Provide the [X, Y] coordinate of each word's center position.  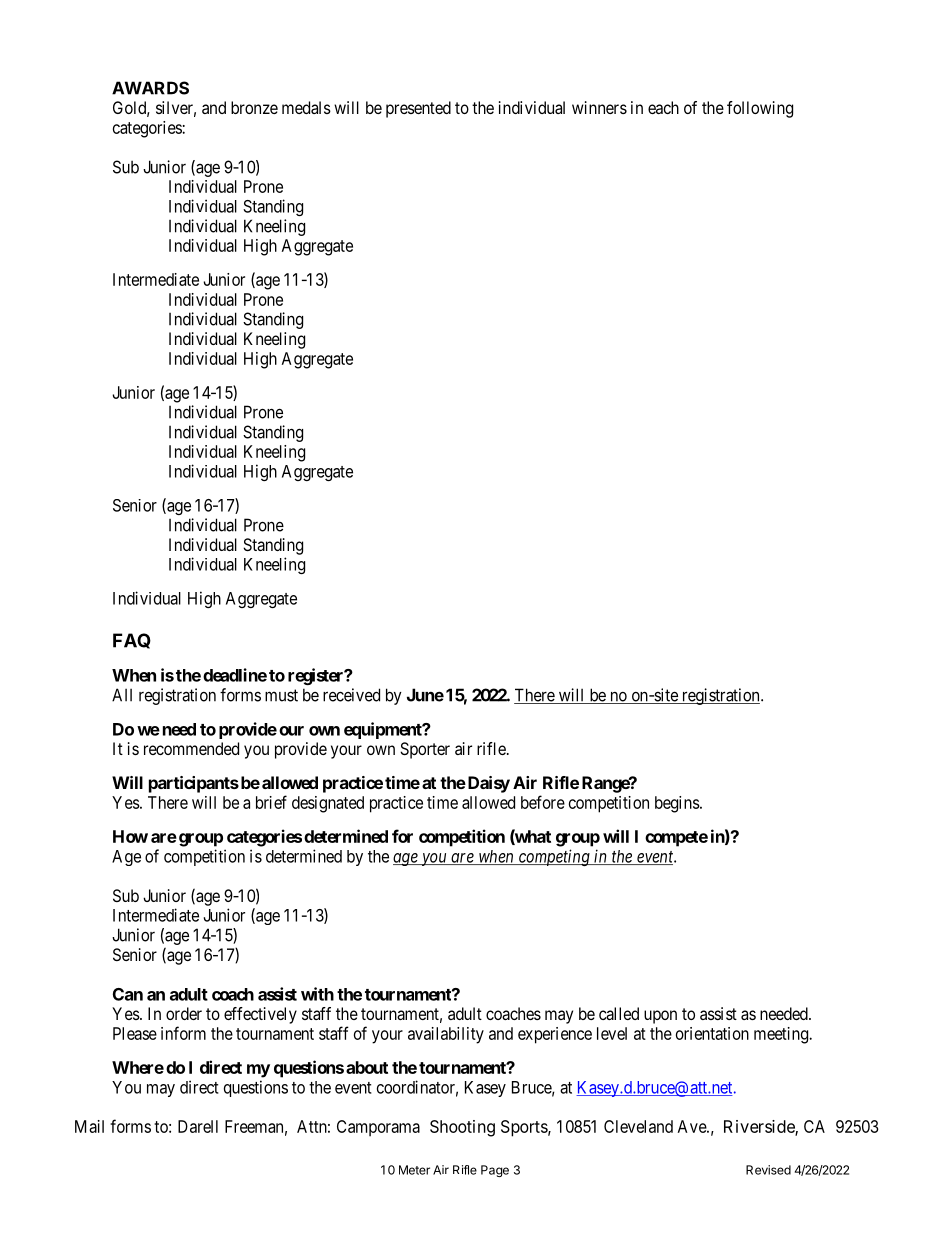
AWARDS [150, 88]
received [351, 695]
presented [418, 109]
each [663, 107]
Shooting [462, 1128]
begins [677, 804]
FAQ [132, 641]
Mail [89, 1126]
